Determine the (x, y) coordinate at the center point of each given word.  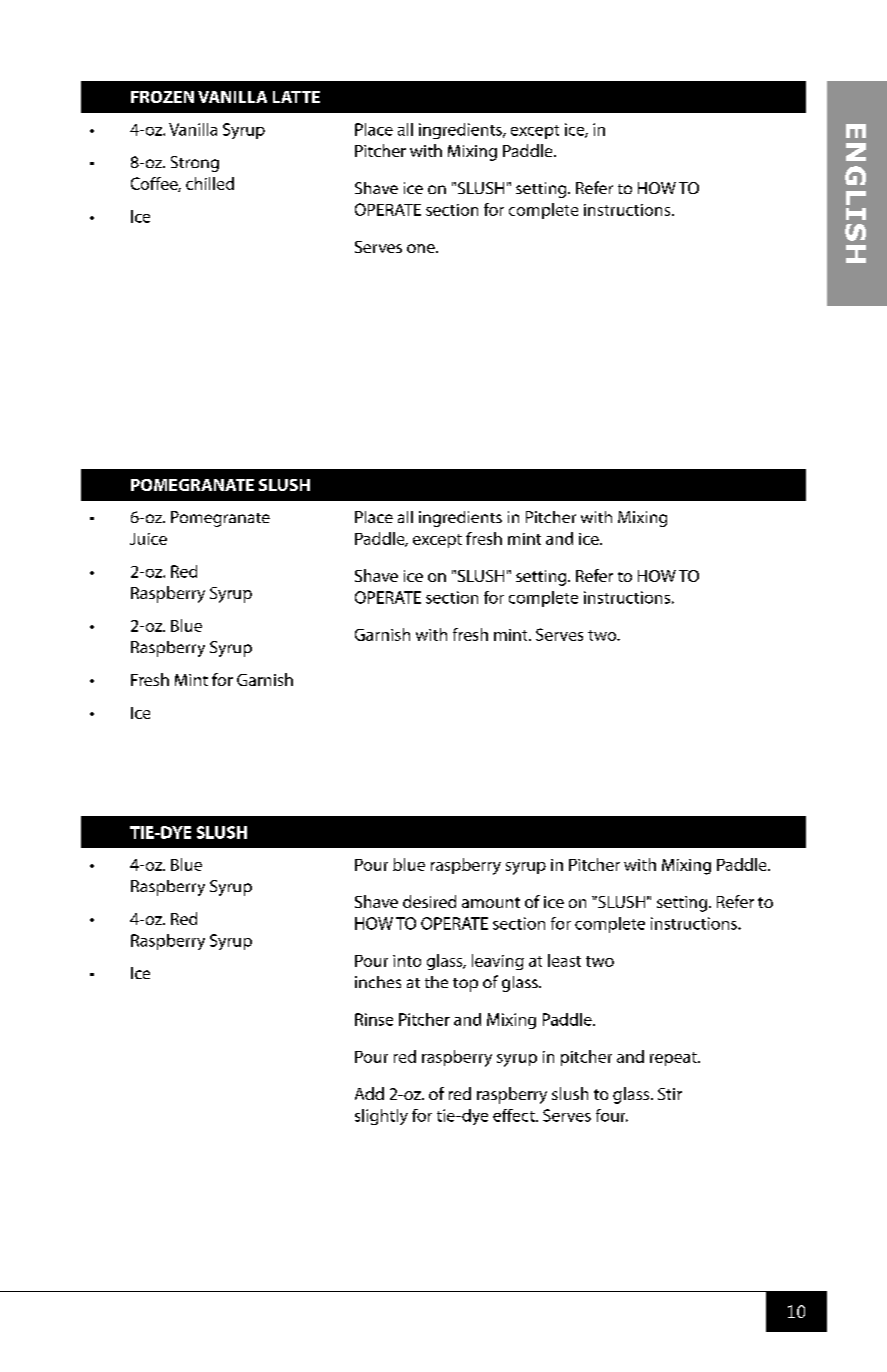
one (422, 248)
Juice (148, 539)
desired (429, 901)
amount (491, 902)
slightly (381, 1117)
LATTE (296, 97)
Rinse (374, 1019)
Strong (195, 164)
